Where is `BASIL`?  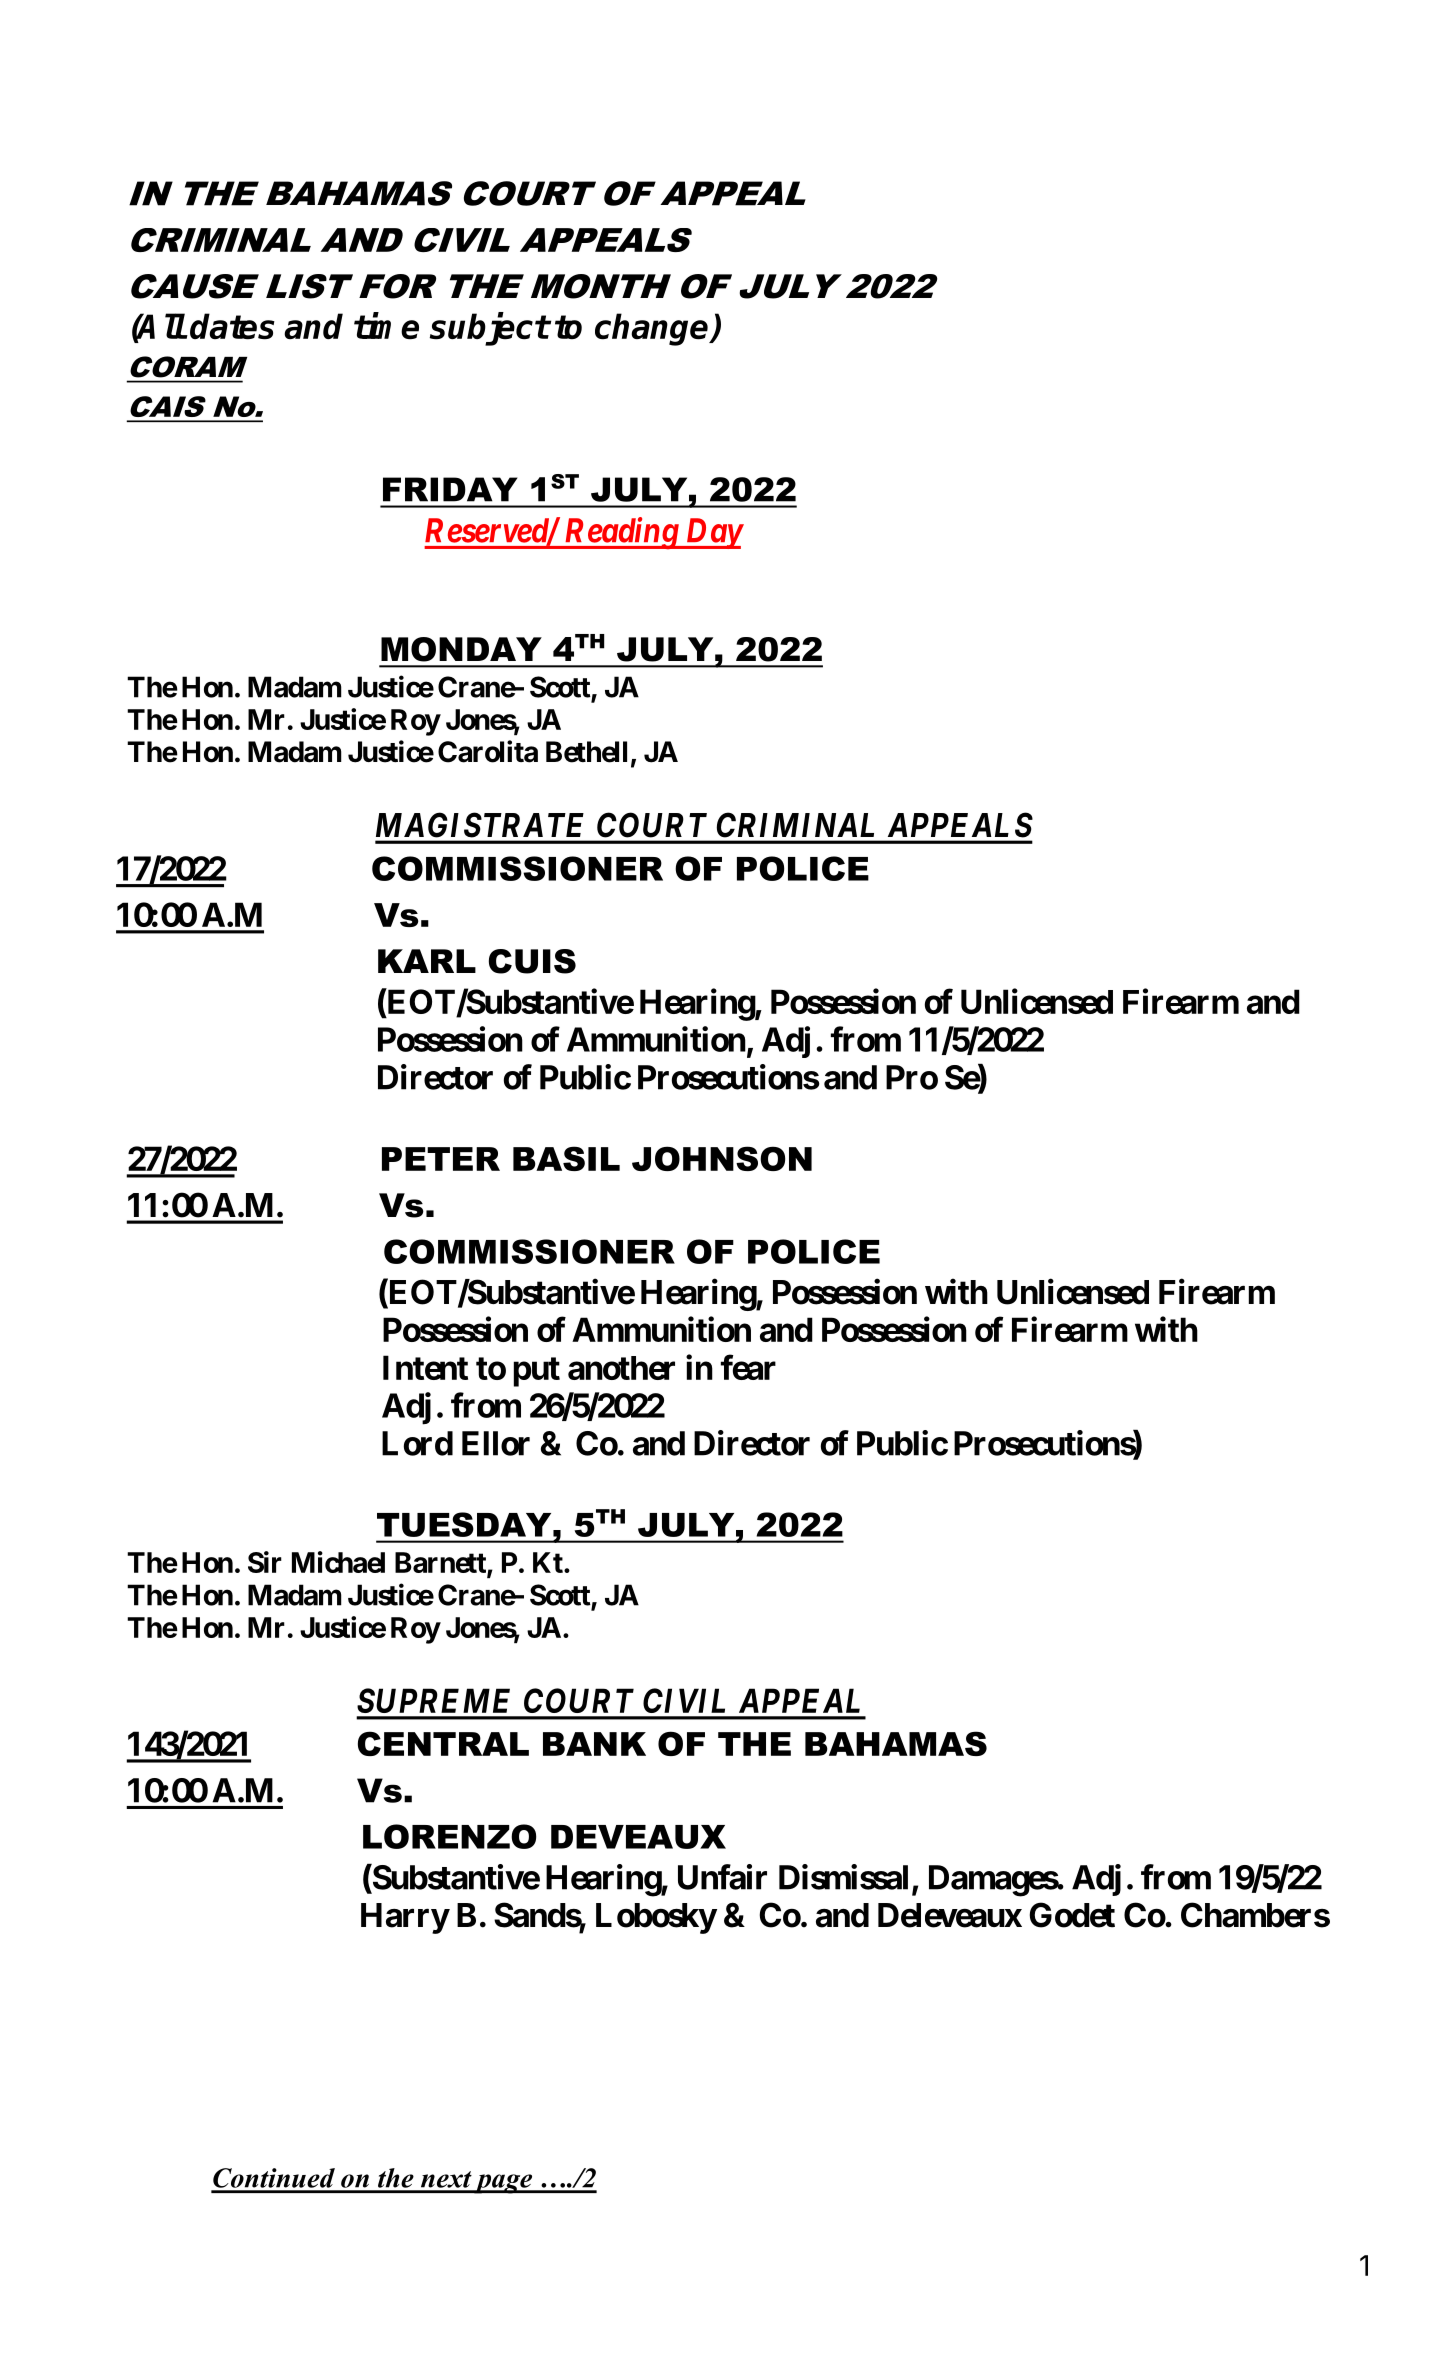 BASIL is located at coordinates (566, 1158).
